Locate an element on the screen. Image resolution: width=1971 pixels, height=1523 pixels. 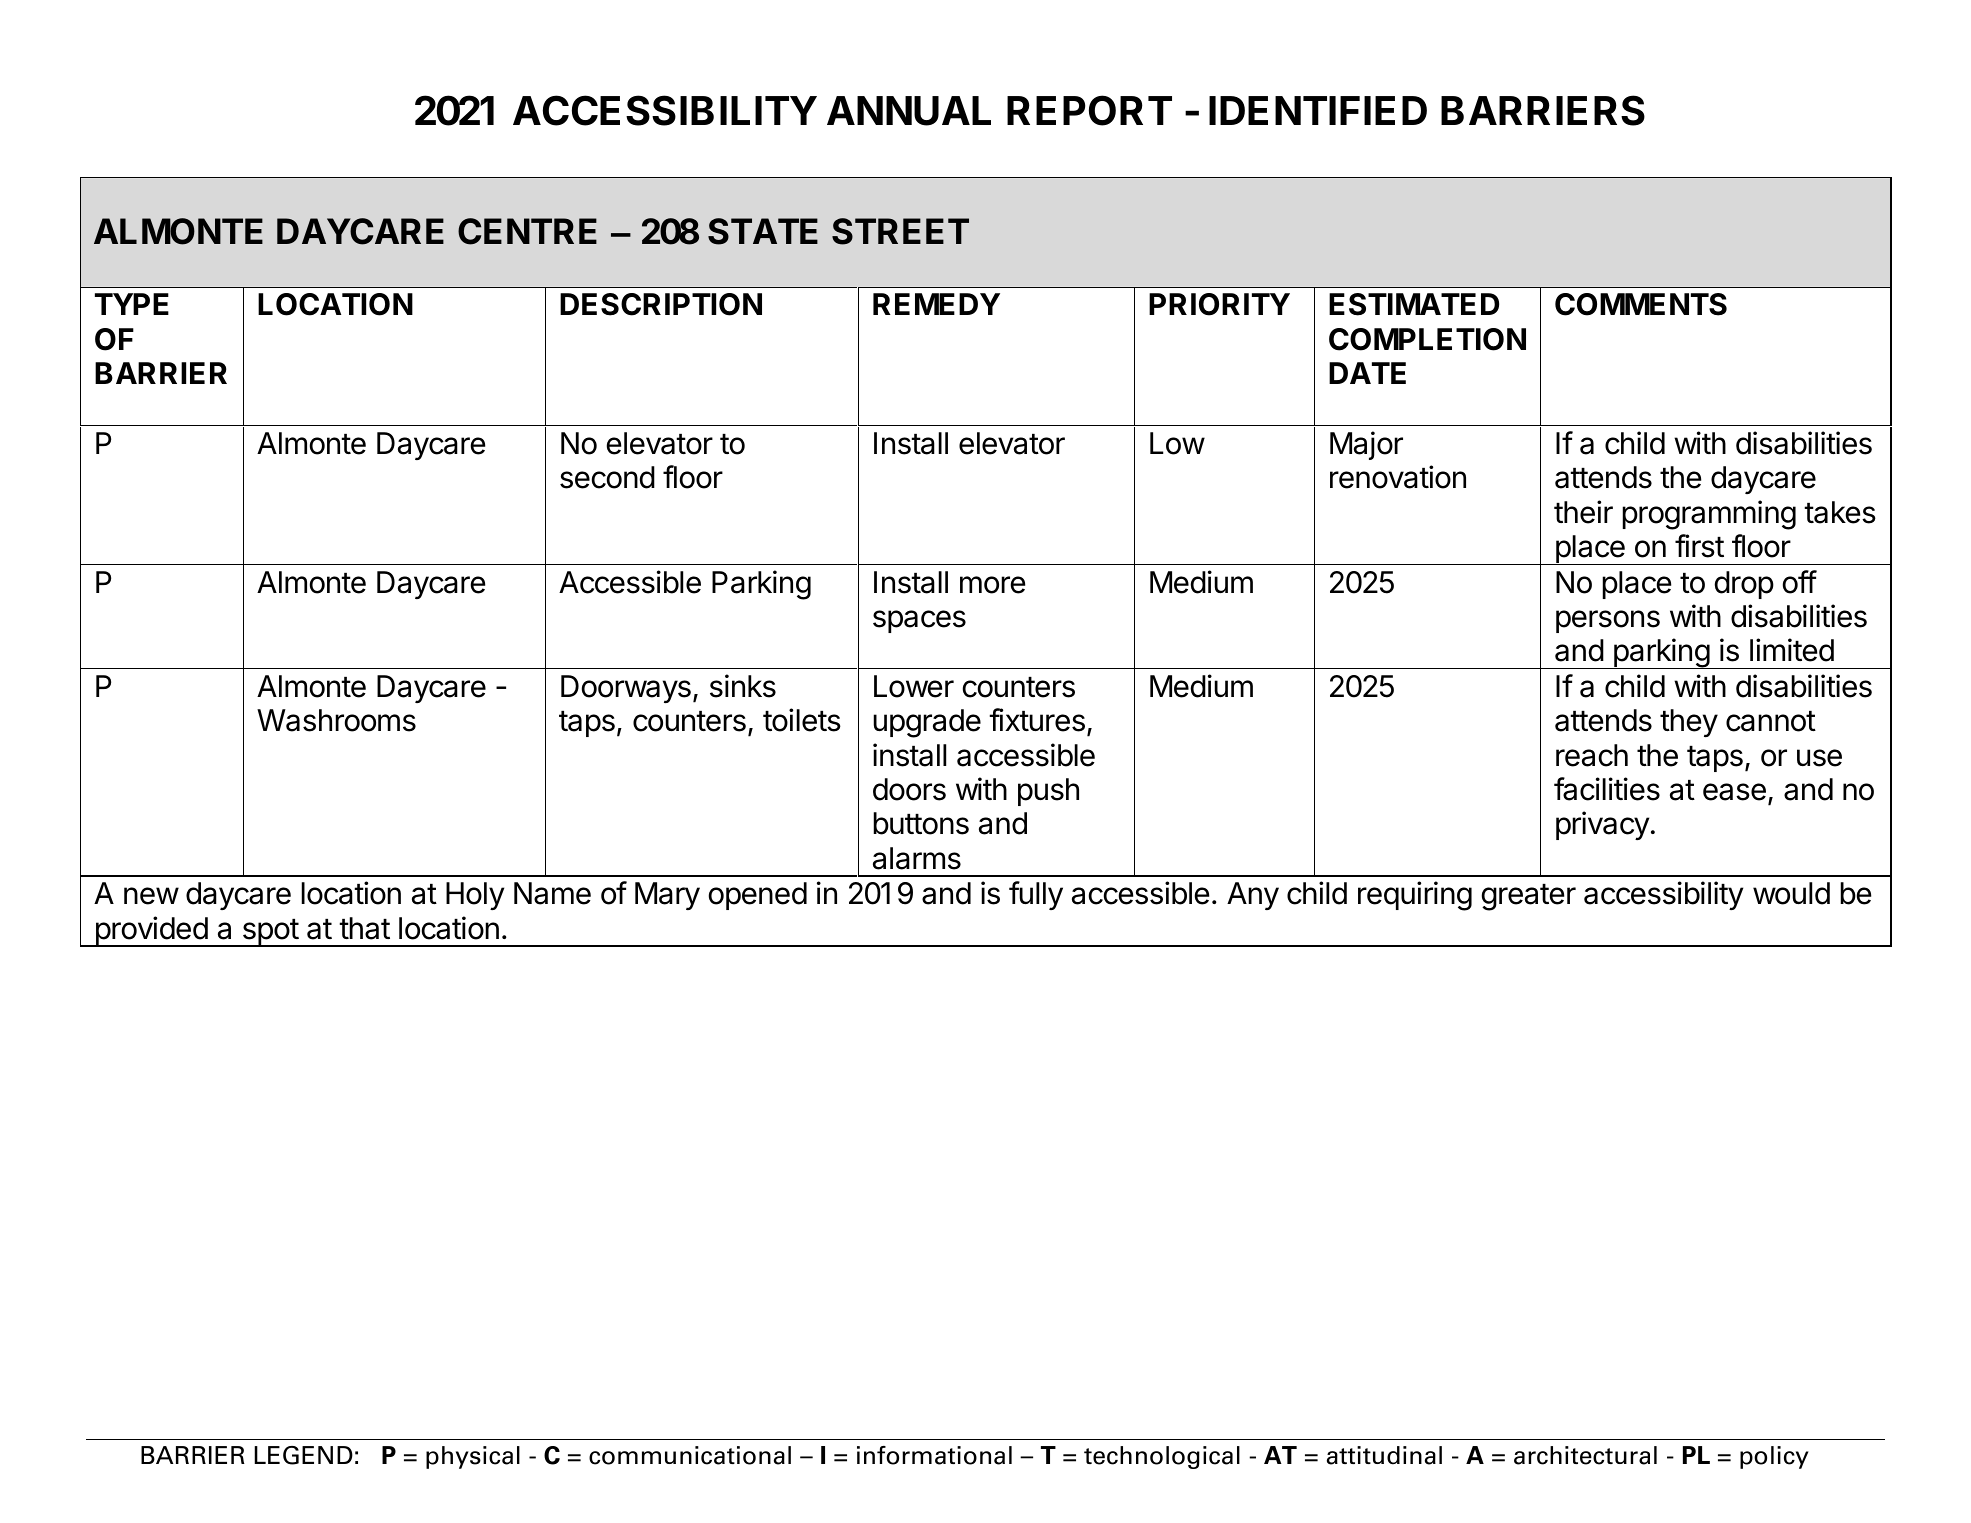
LEGEND is located at coordinates (303, 1455).
